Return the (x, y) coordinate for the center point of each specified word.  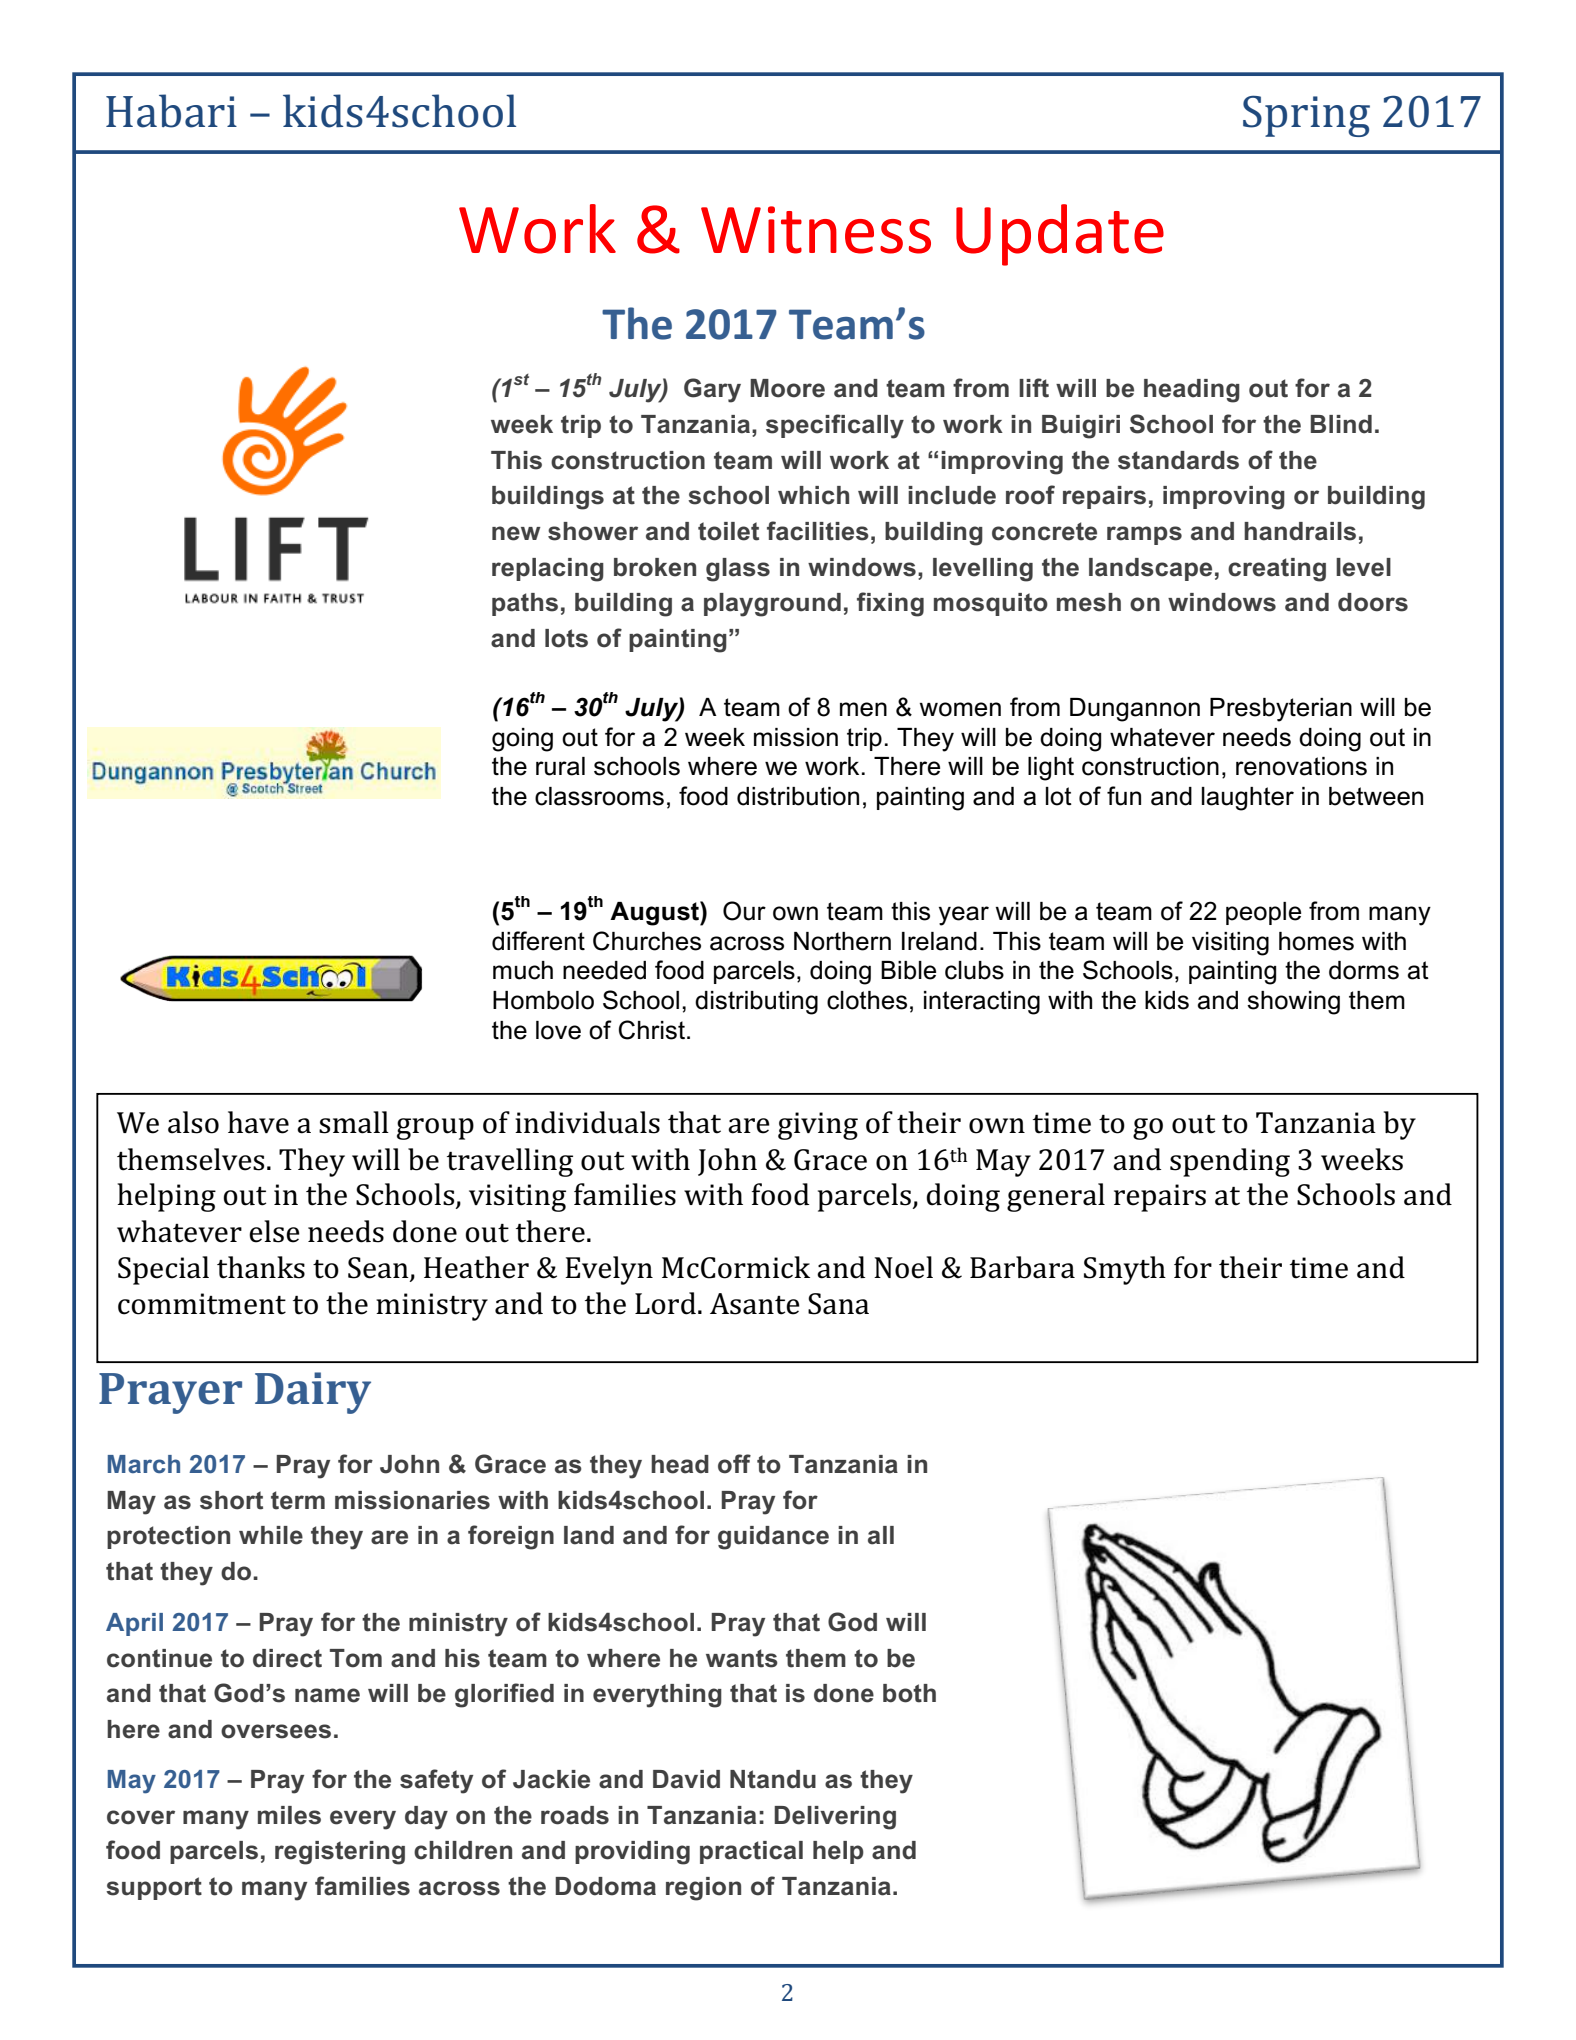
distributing (756, 1003)
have (258, 1122)
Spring (1306, 116)
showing (1293, 1003)
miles (289, 1815)
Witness (816, 230)
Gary (712, 390)
